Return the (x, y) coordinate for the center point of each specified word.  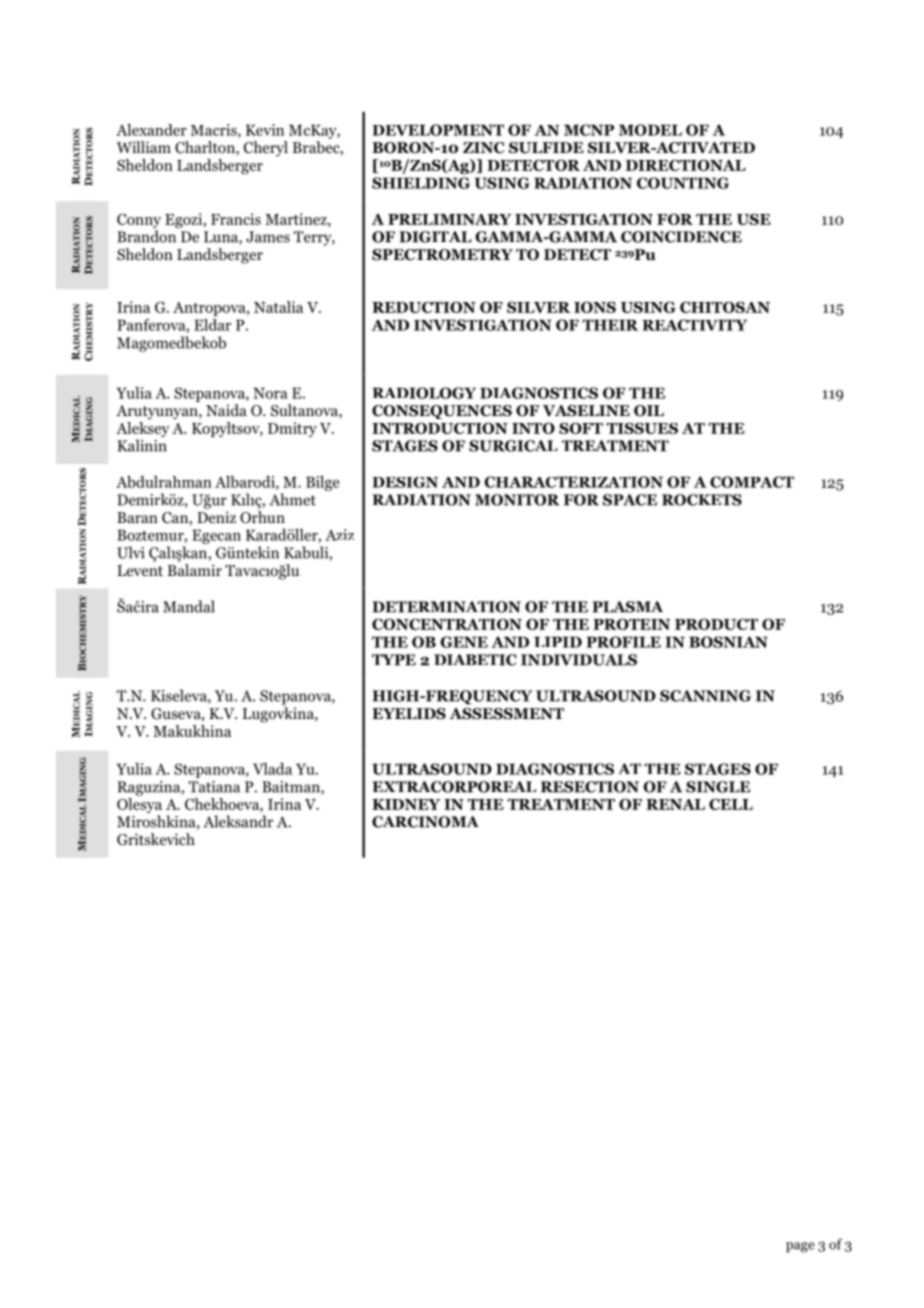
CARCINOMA (425, 822)
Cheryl (266, 149)
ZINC (483, 148)
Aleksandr (238, 821)
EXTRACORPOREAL (454, 787)
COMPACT (752, 482)
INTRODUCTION (440, 428)
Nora (270, 393)
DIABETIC (475, 660)
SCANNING (705, 696)
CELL (731, 804)
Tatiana (214, 787)
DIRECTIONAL (686, 165)
